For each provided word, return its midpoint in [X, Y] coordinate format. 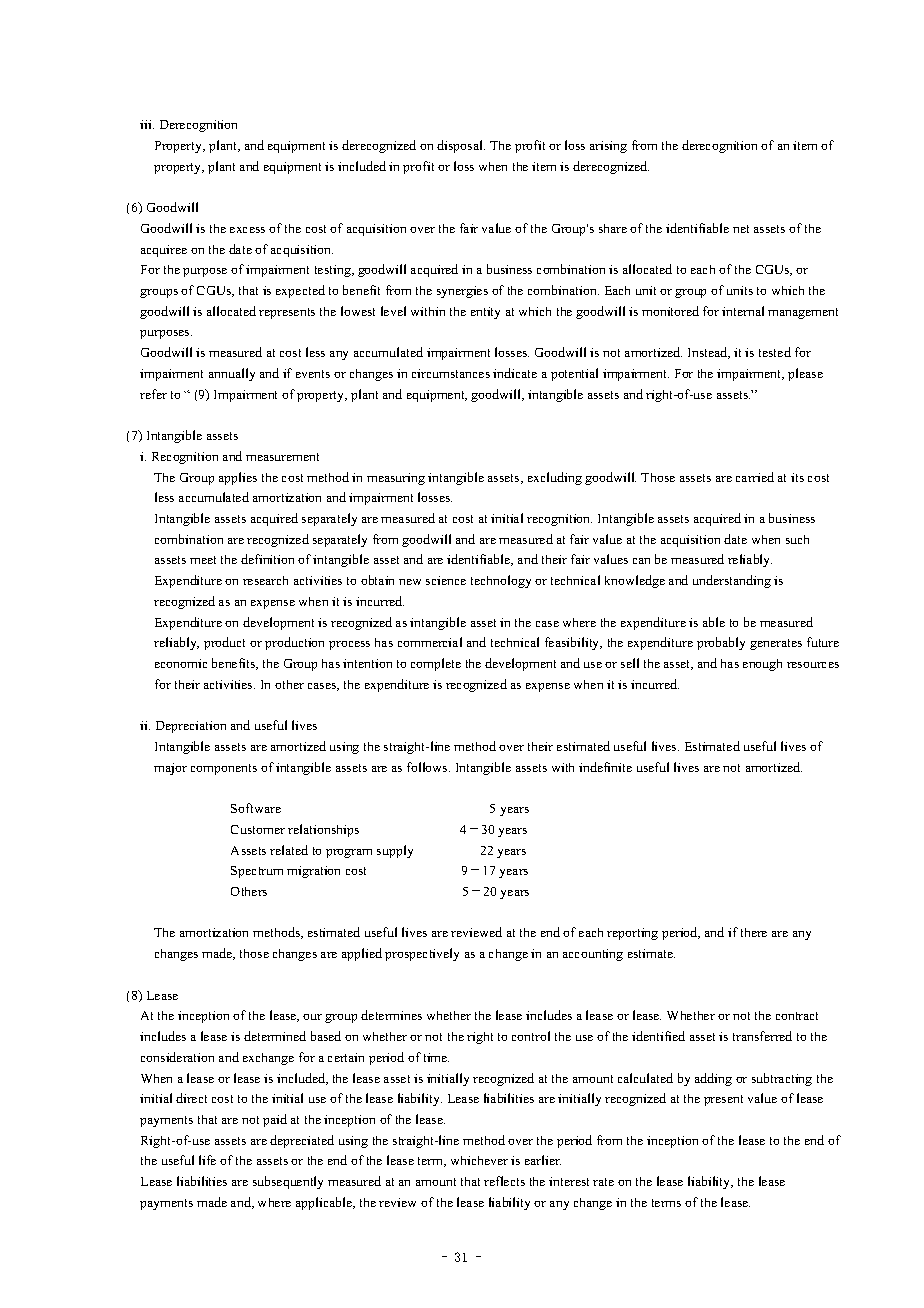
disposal [461, 146]
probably [721, 643]
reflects [504, 1181]
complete [436, 664]
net [741, 229]
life [207, 1160]
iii [147, 124]
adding [713, 1079]
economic [181, 663]
